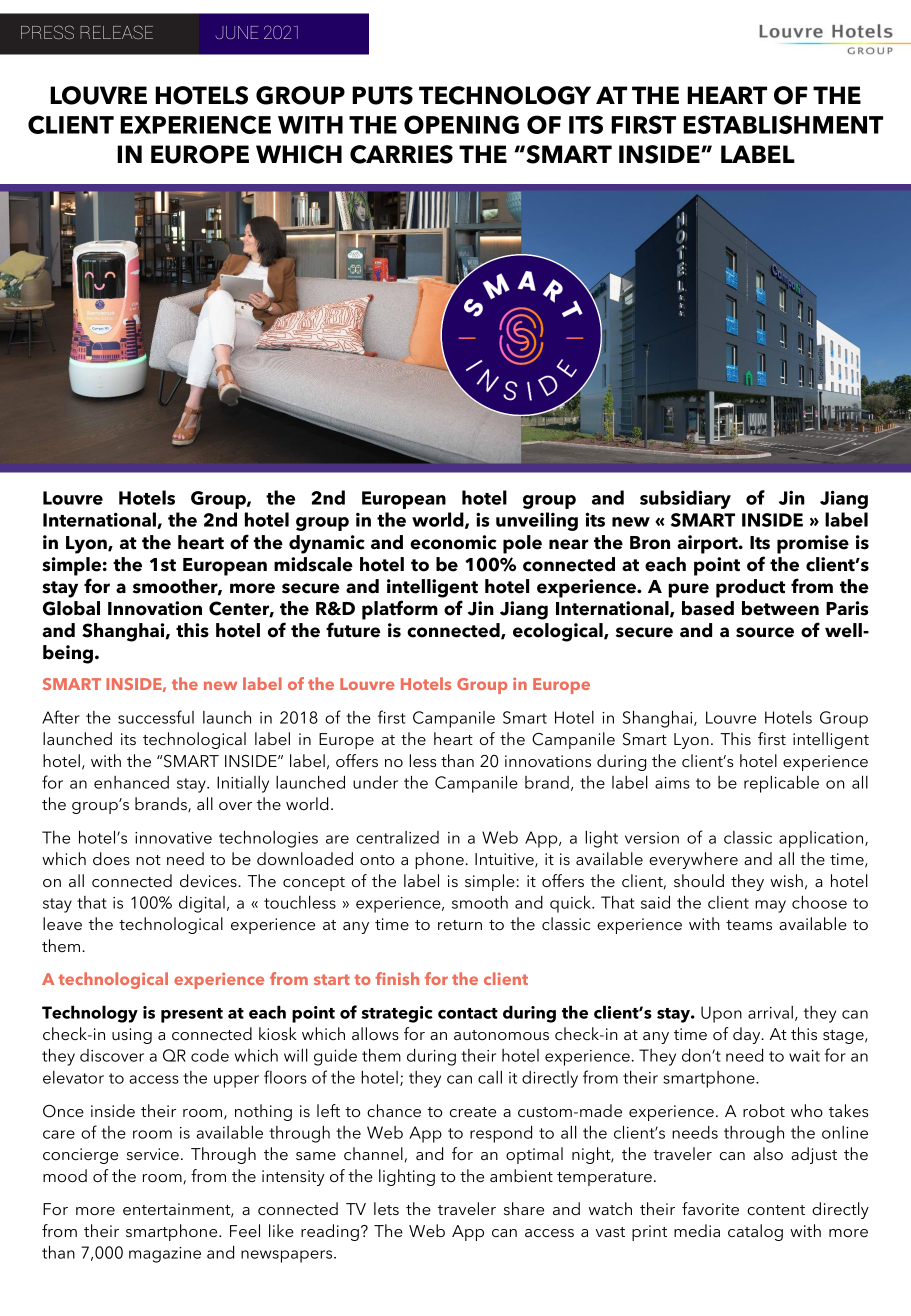 The width and height of the screenshot is (911, 1316). Describe the element at coordinates (397, 837) in the screenshot. I see `centralized` at that location.
